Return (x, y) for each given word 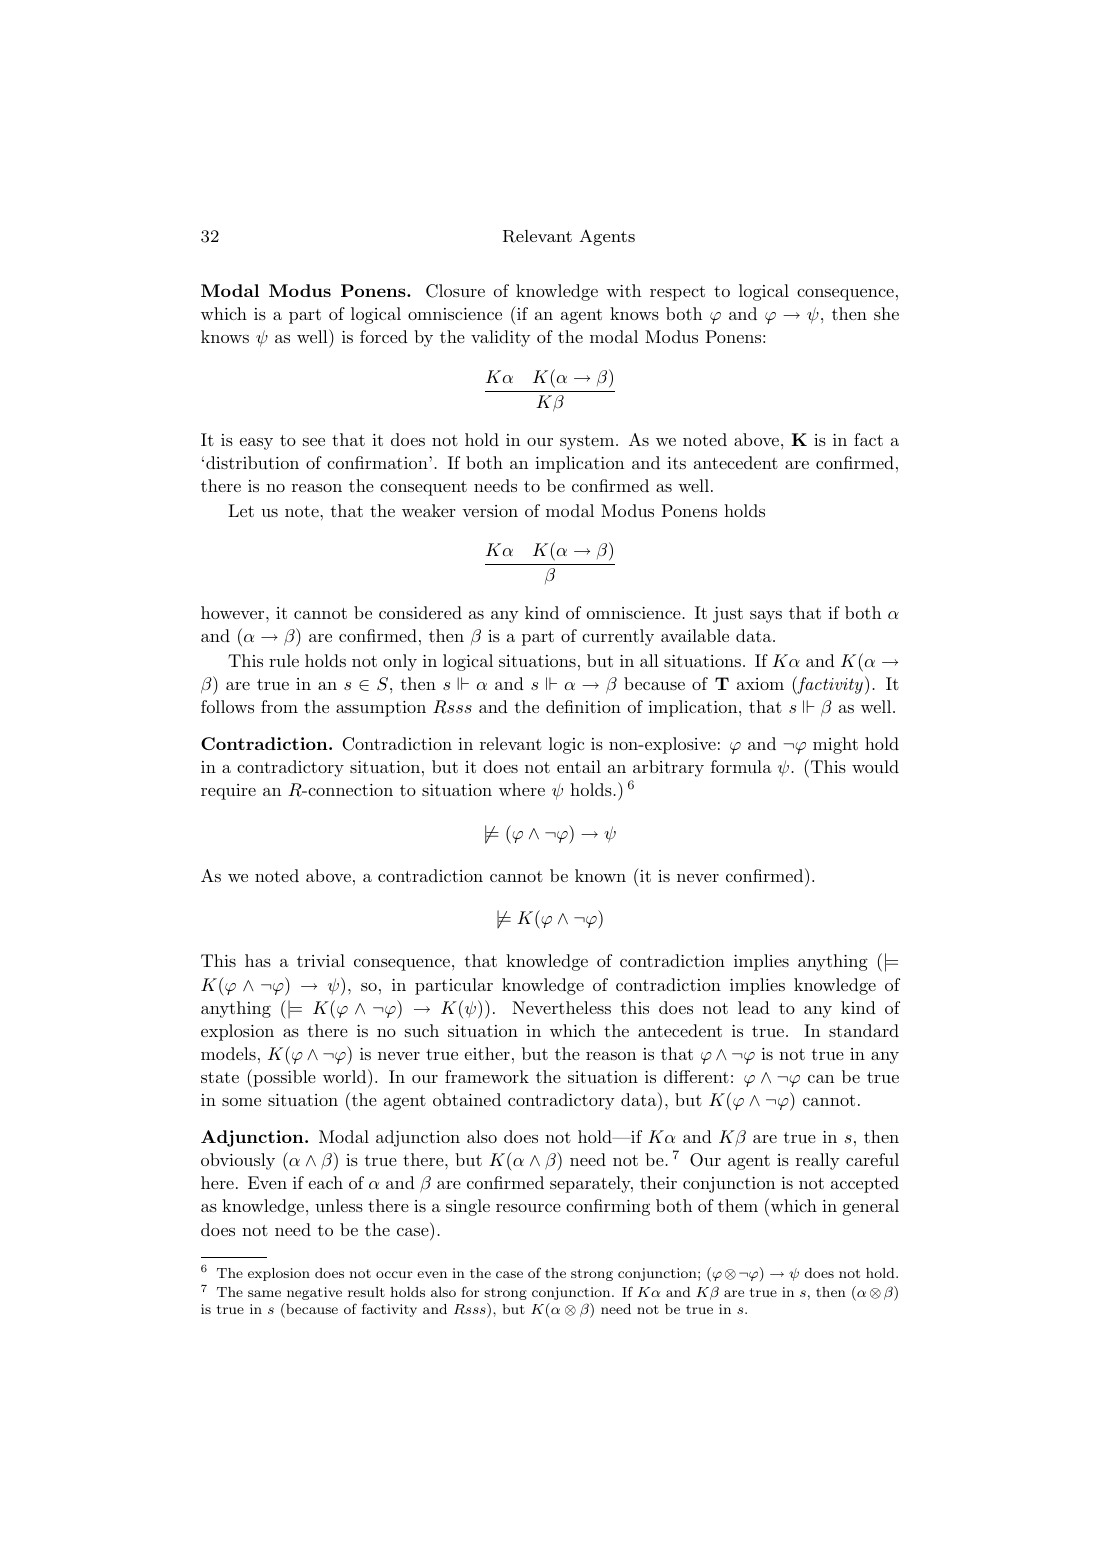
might (835, 745)
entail (579, 766)
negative (314, 1293)
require (228, 792)
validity (500, 338)
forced (384, 336)
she (886, 313)
